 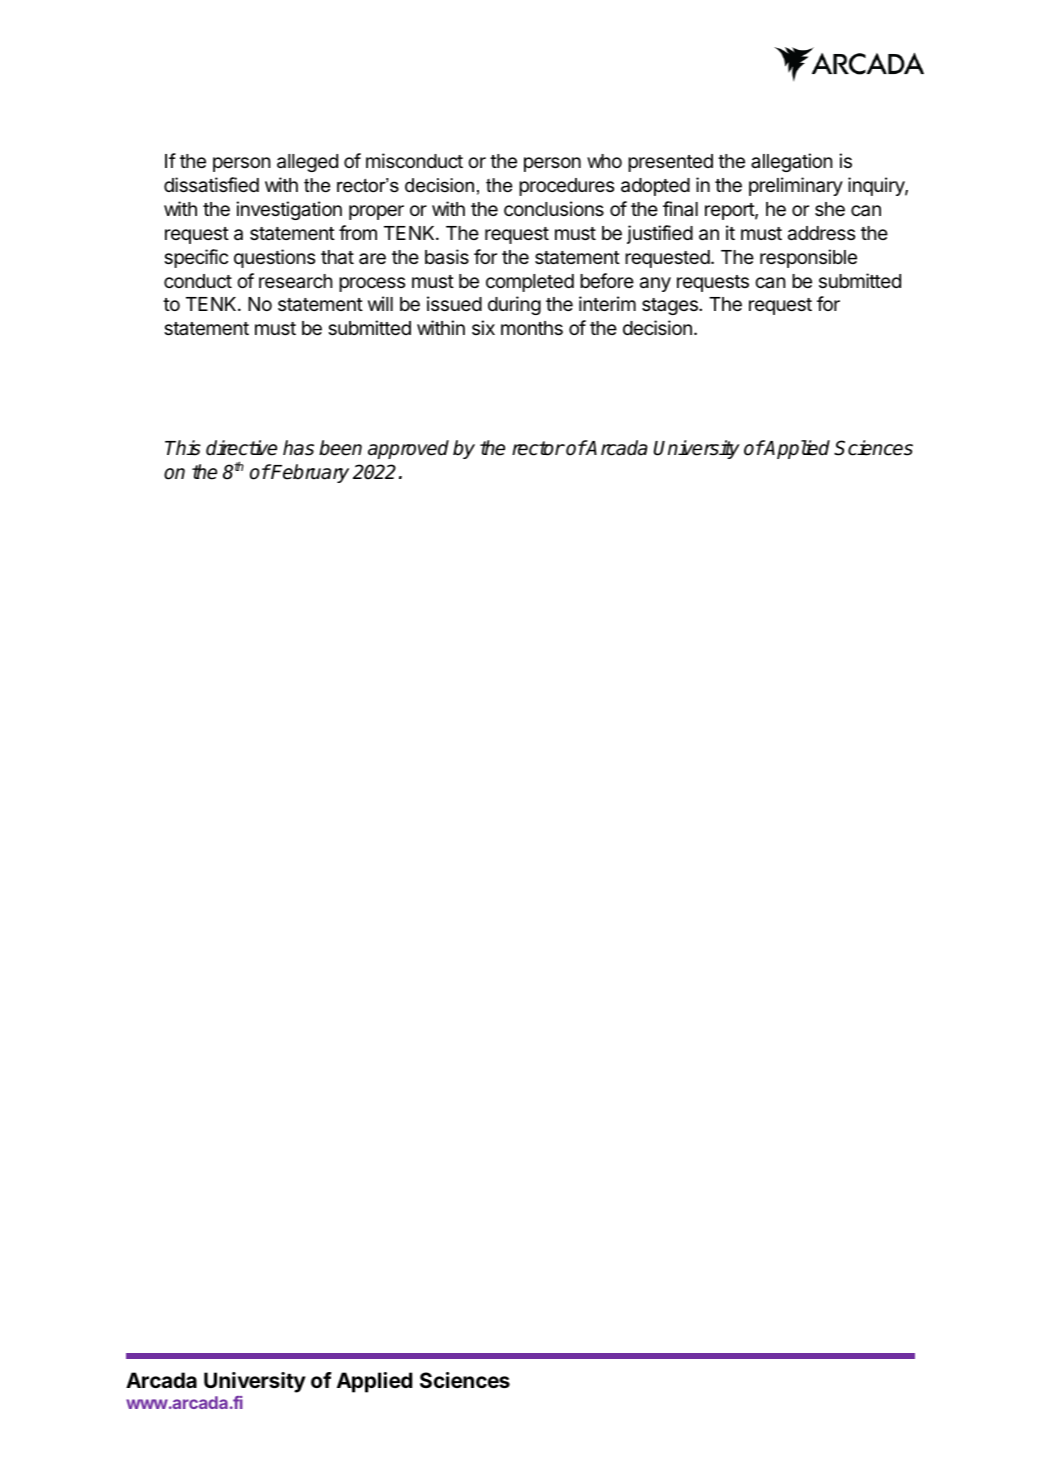 What do you see at coordinates (566, 187) in the screenshot?
I see `procedures` at bounding box center [566, 187].
